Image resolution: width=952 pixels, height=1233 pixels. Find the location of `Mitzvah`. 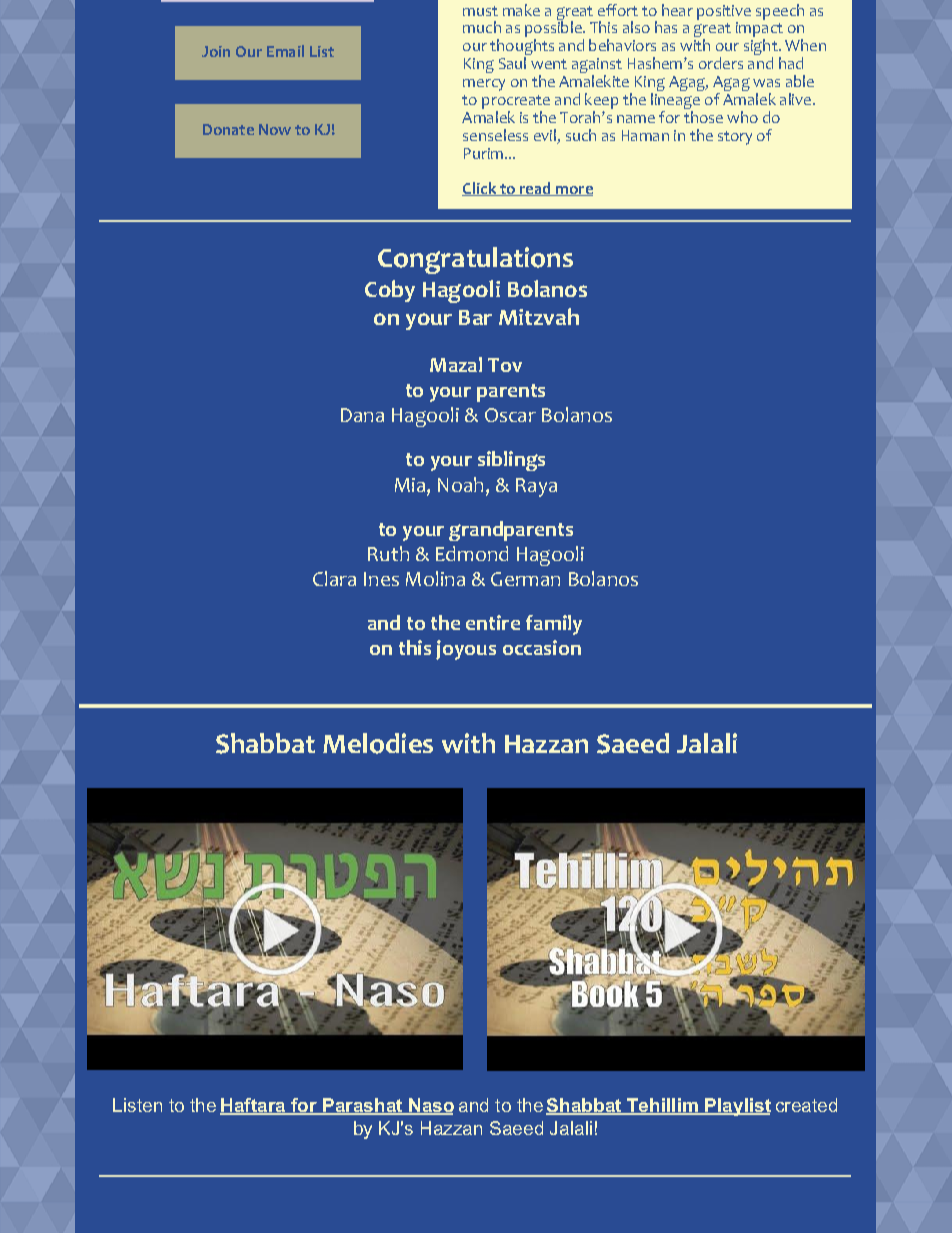

Mitzvah is located at coordinates (539, 316).
